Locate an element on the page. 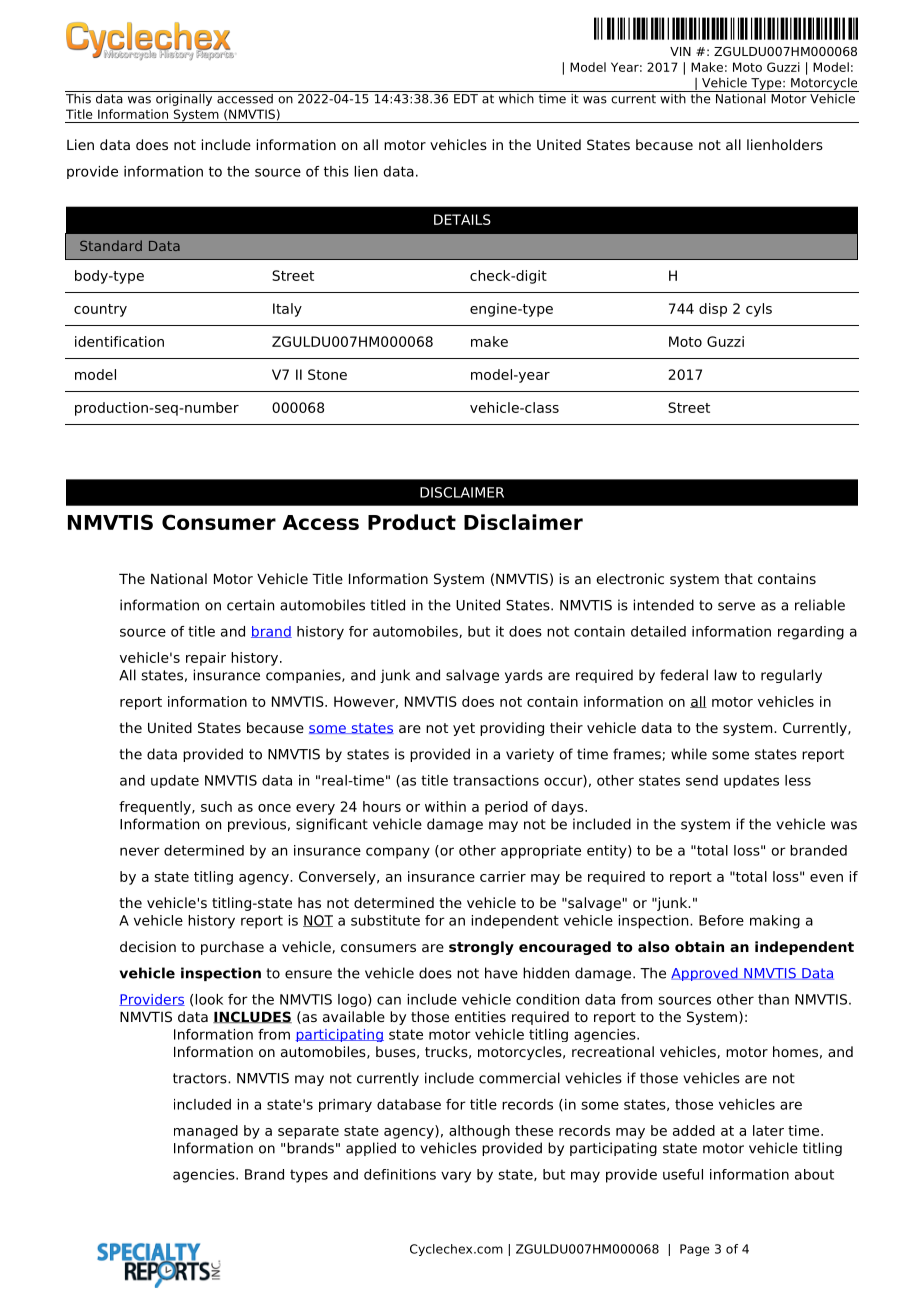 The width and height of the document is (924, 1308). yards is located at coordinates (524, 676).
